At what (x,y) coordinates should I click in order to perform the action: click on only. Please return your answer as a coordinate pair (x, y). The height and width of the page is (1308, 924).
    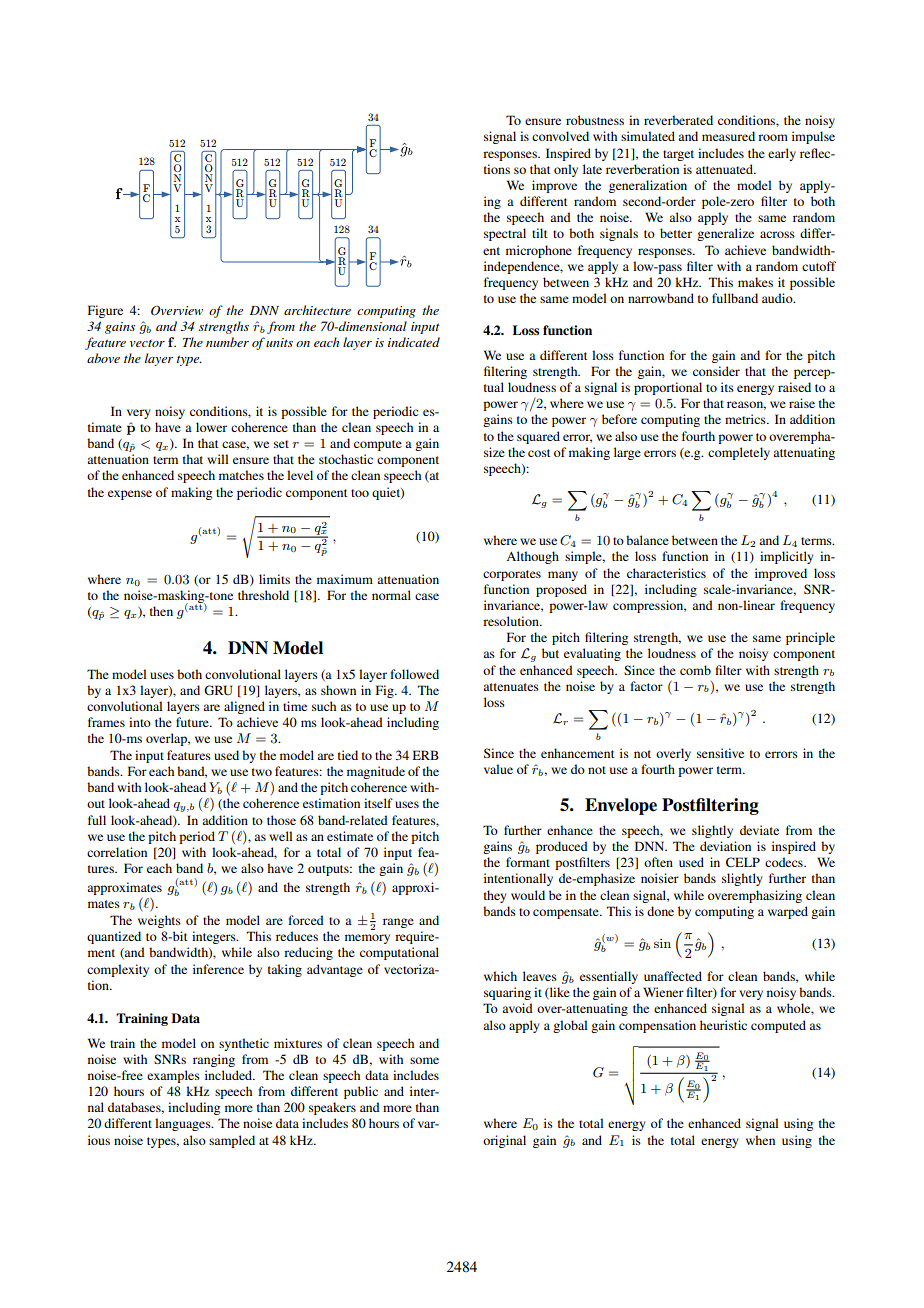
    Looking at the image, I should click on (566, 170).
